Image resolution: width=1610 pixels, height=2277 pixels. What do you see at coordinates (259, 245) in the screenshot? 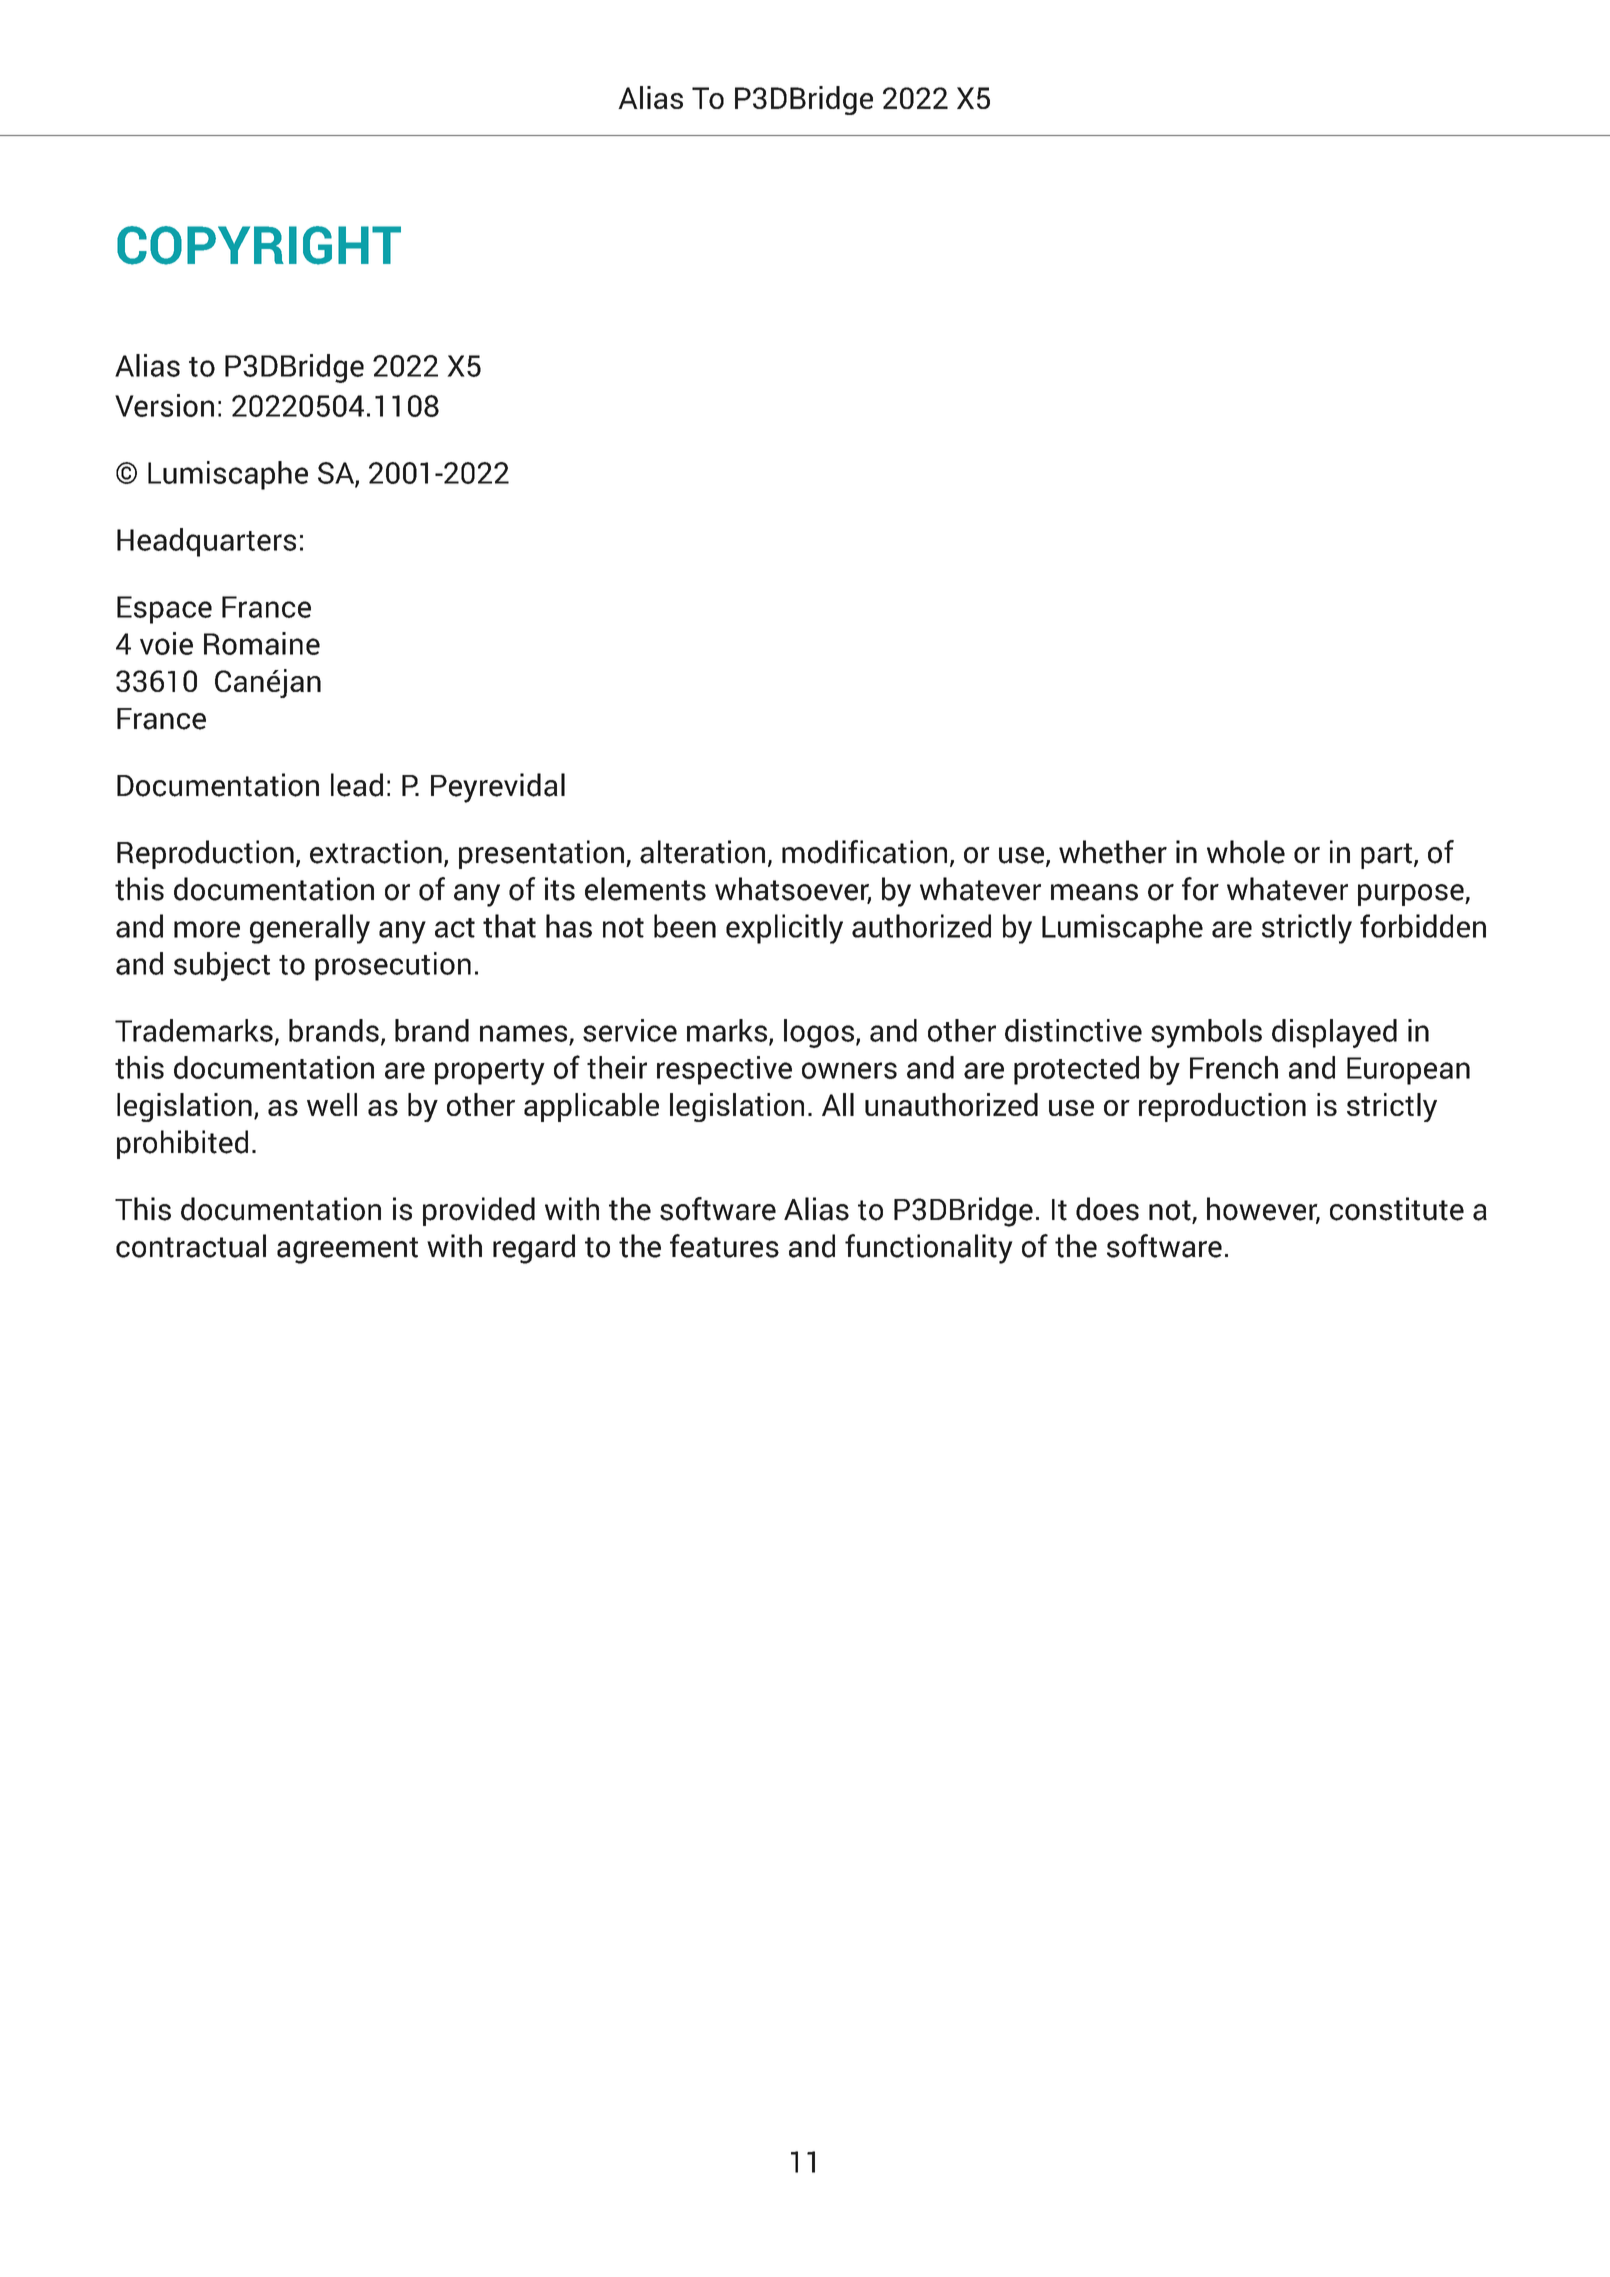
I see `COPYRIGHT` at bounding box center [259, 245].
